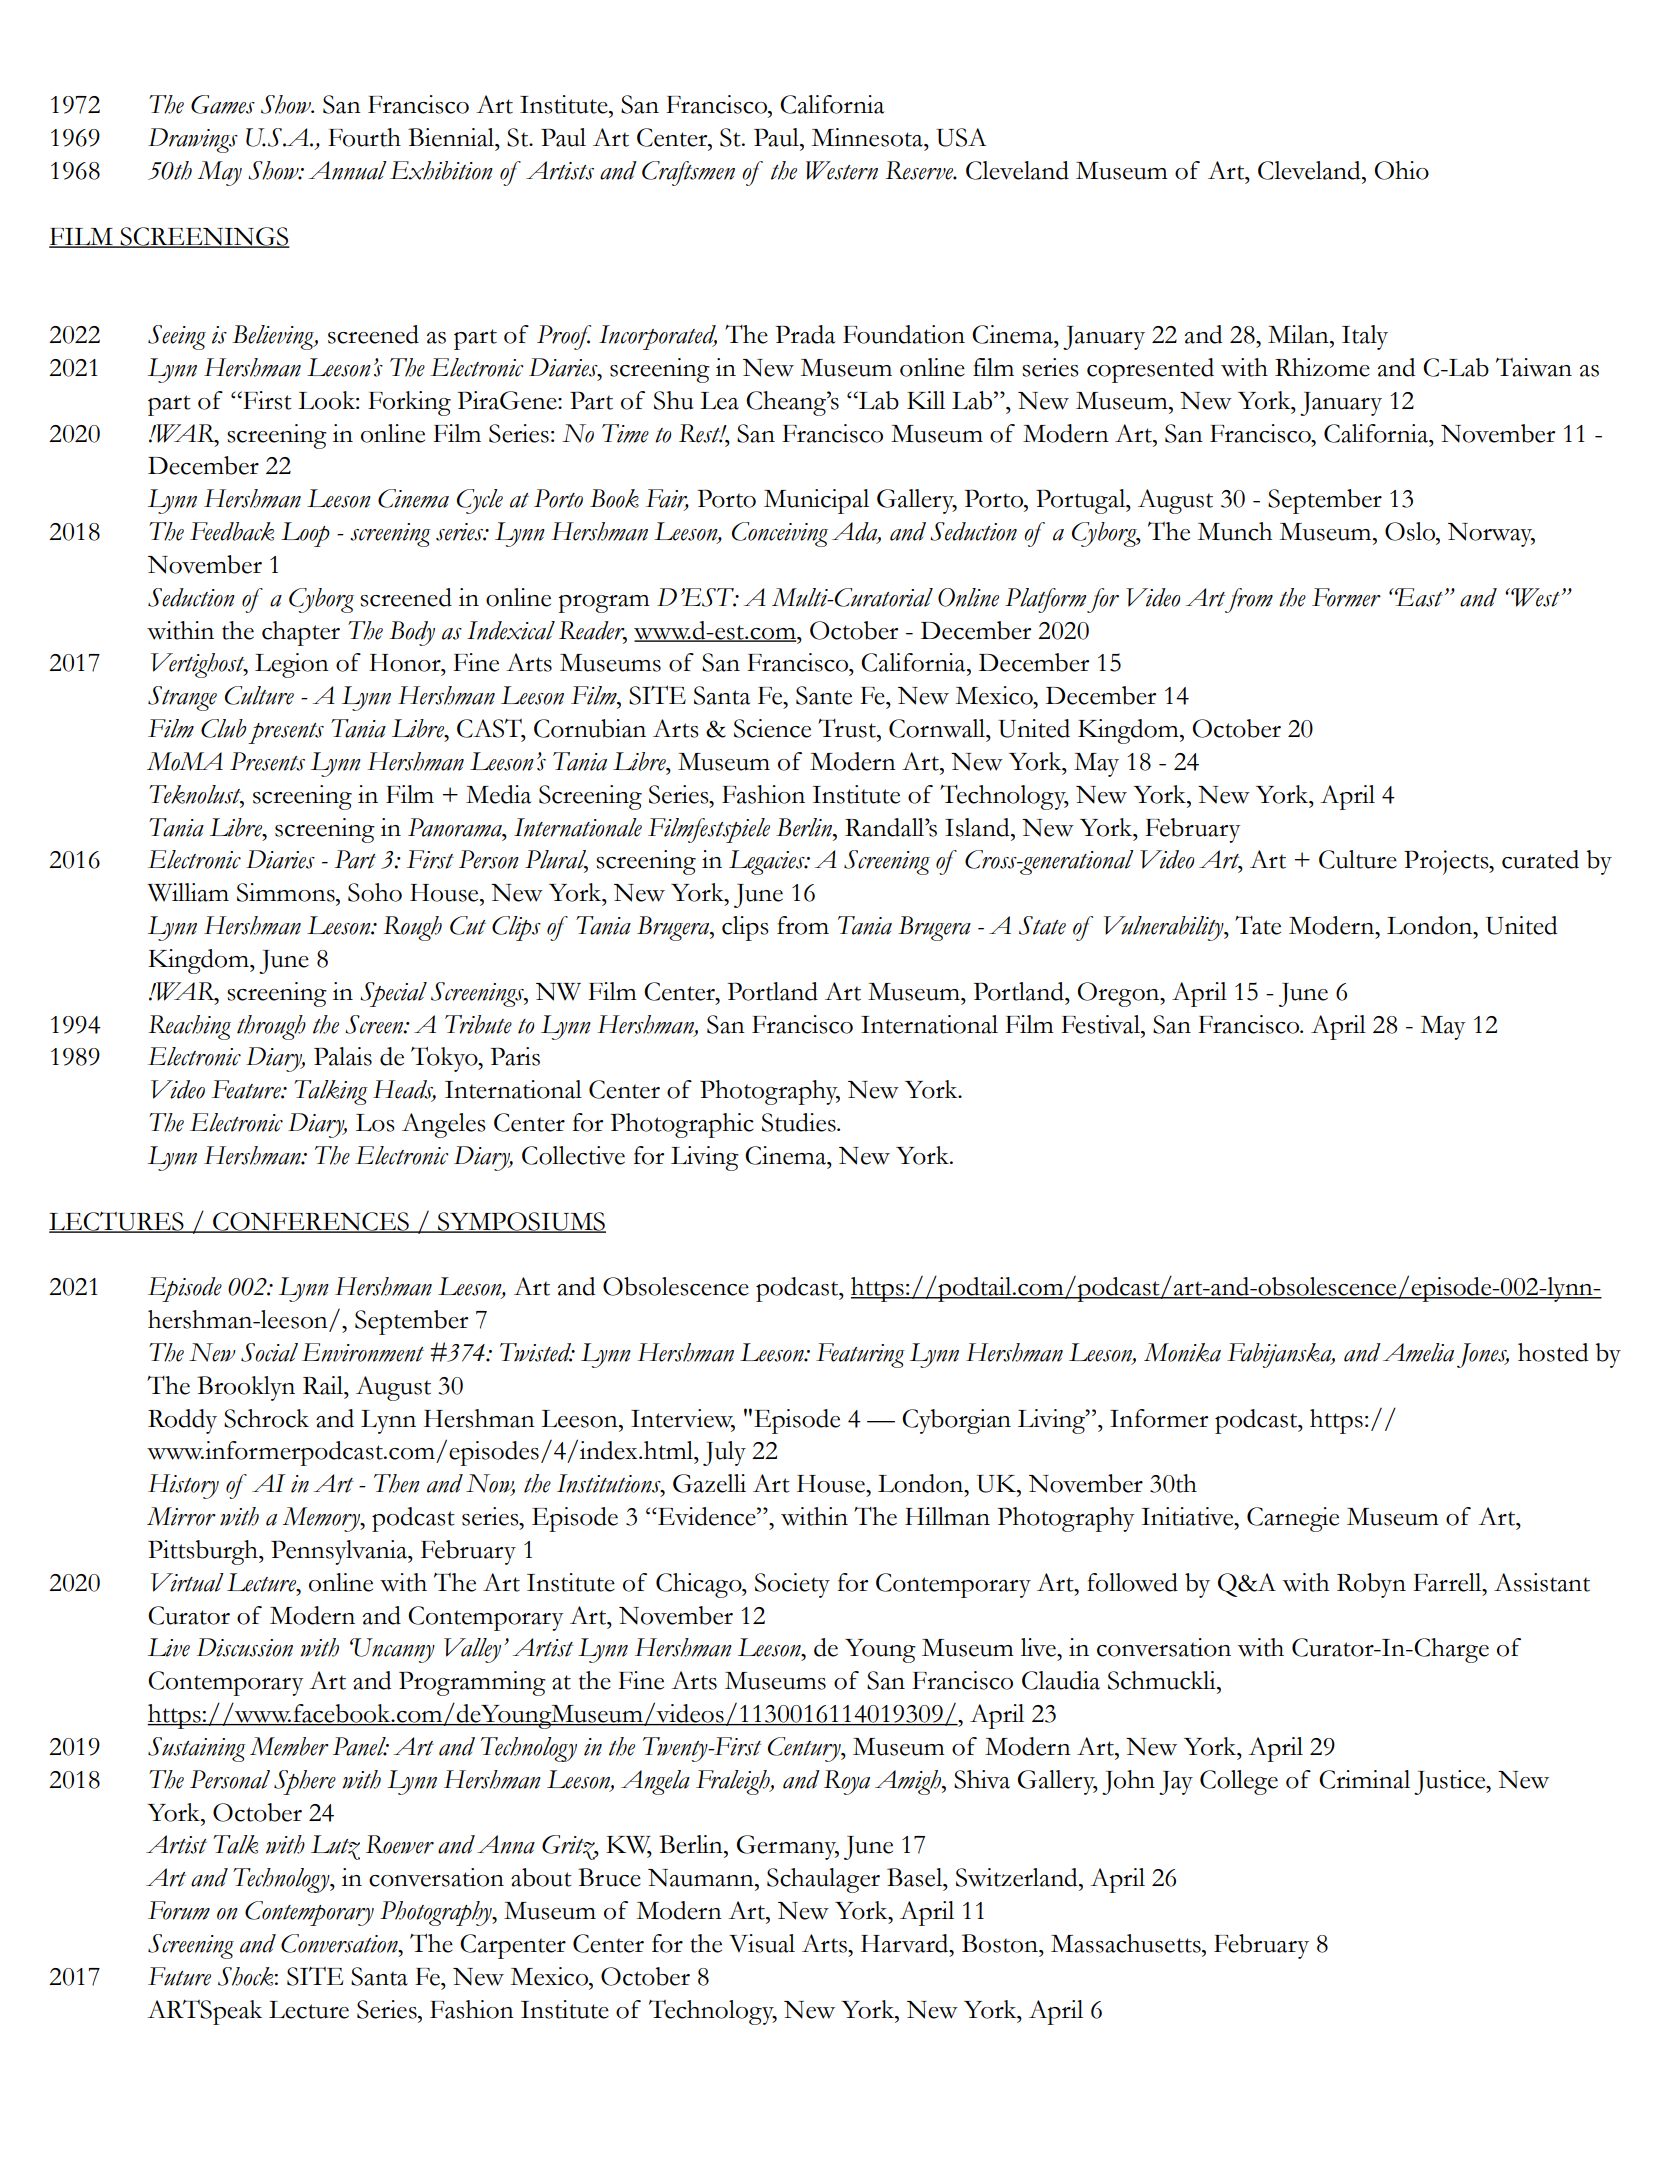  I want to click on Annual, so click(347, 170).
